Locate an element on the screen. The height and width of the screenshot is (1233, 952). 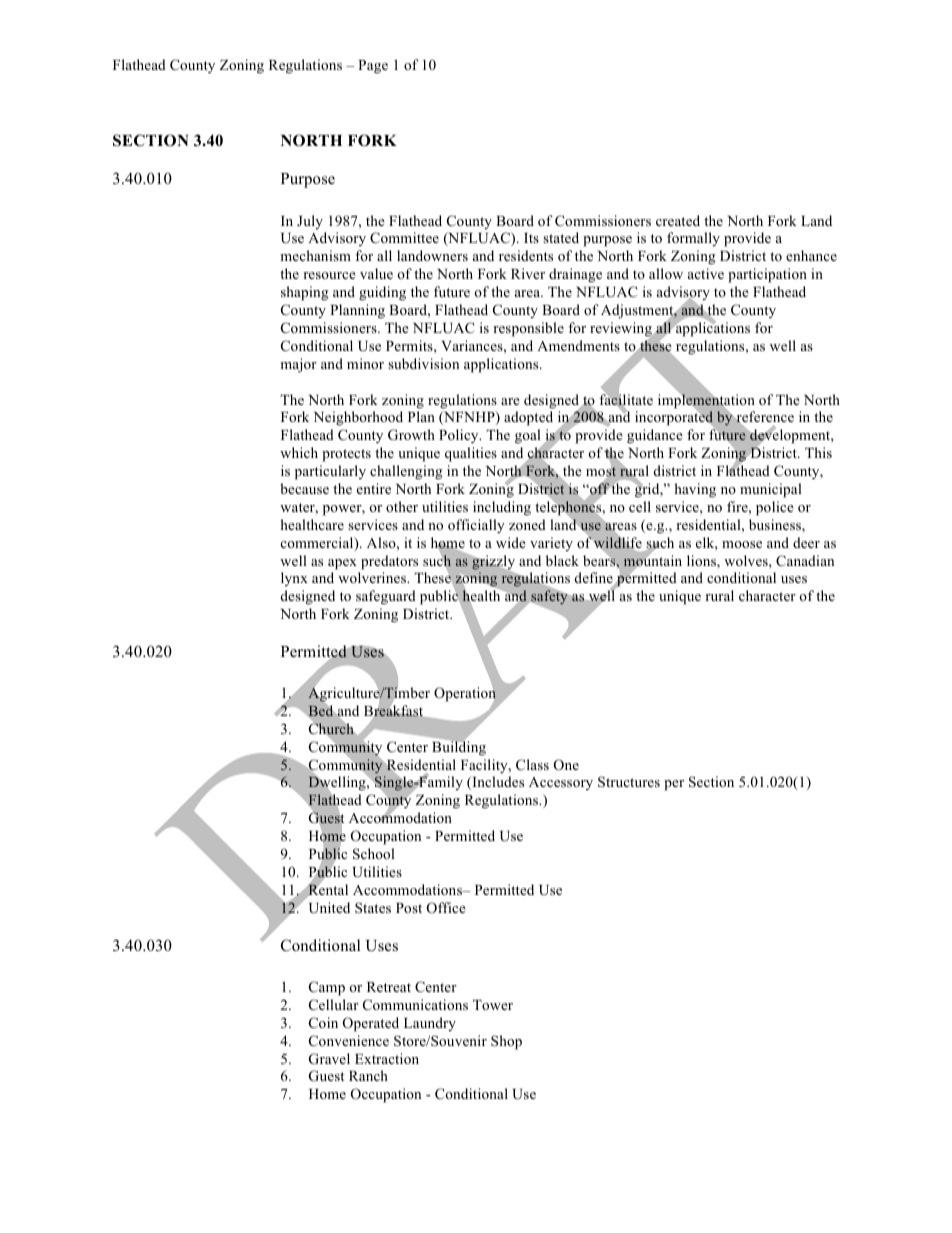
Convenience is located at coordinates (349, 1041).
